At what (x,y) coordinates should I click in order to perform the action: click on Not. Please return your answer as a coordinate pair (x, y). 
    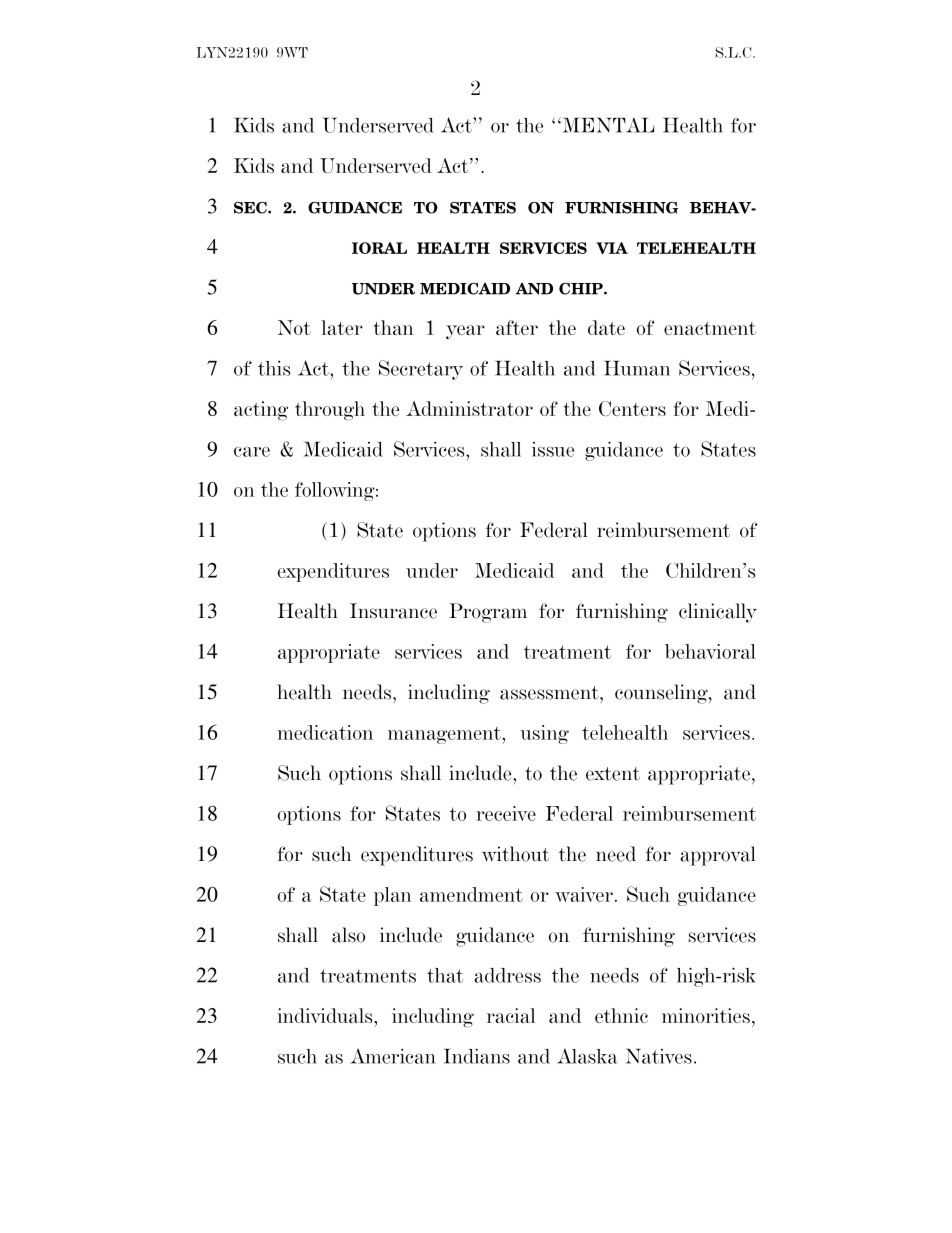
    Looking at the image, I should click on (294, 327).
